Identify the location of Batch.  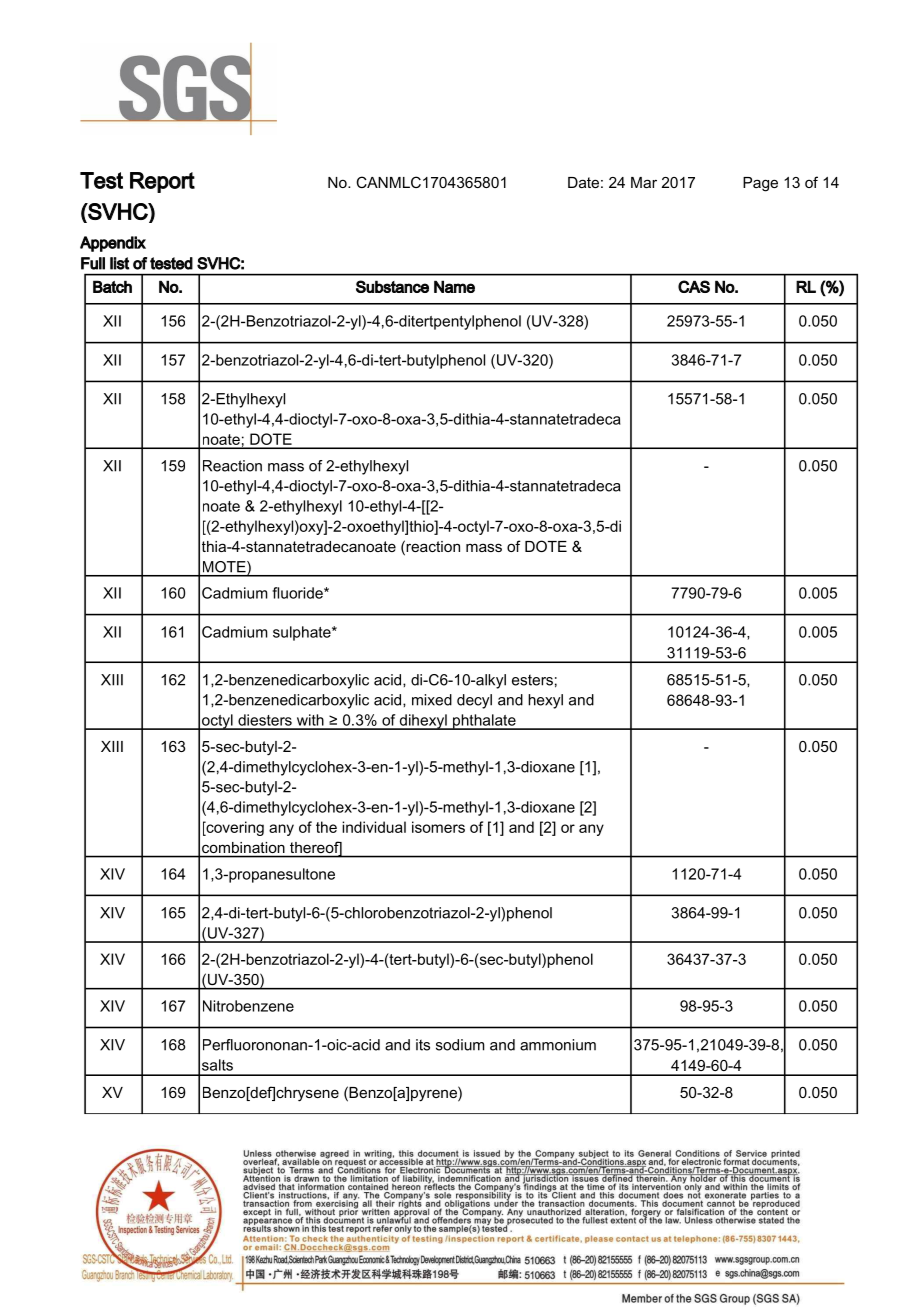
(112, 286).
